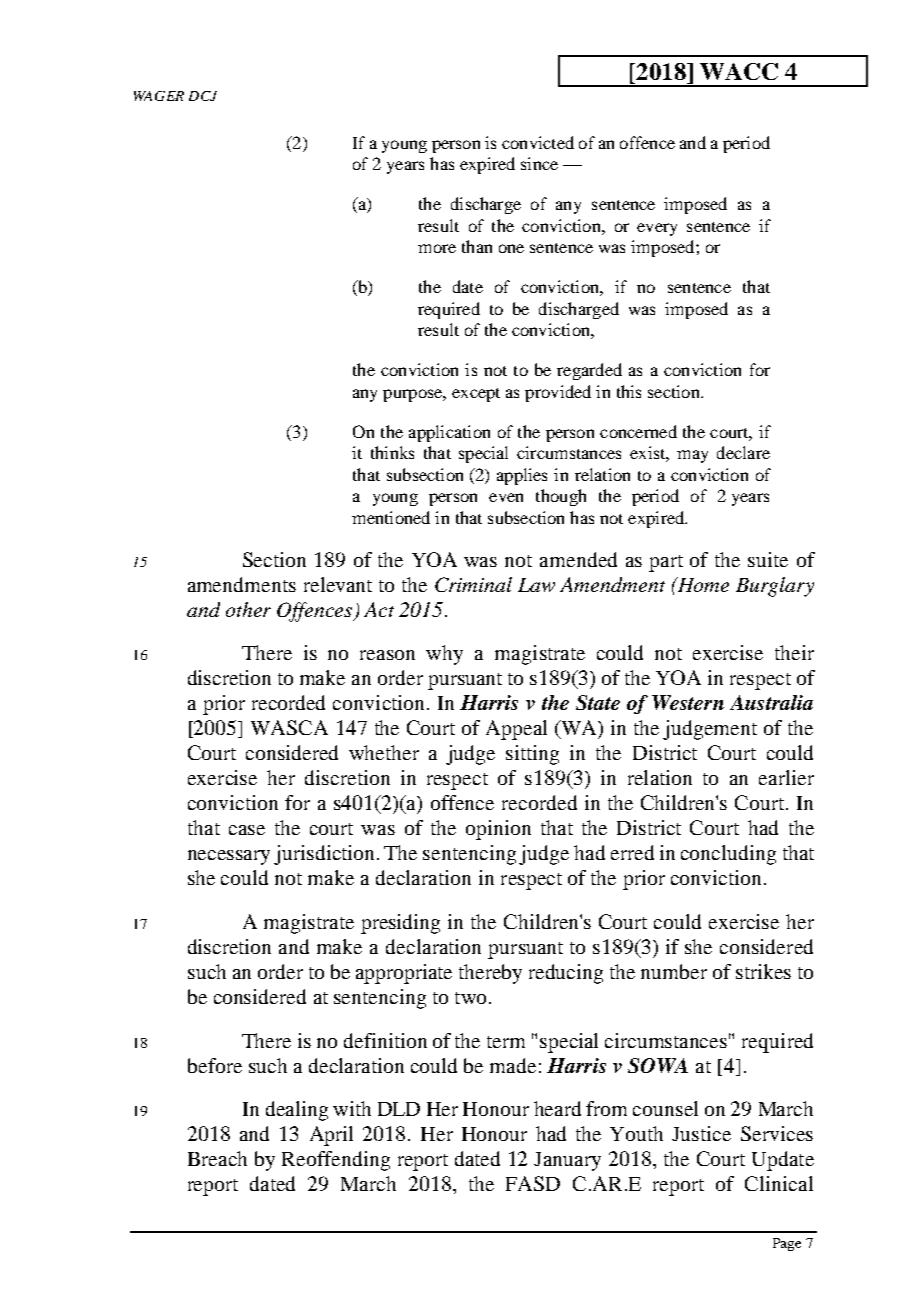  What do you see at coordinates (779, 1183) in the document?
I see `Clinical` at bounding box center [779, 1183].
